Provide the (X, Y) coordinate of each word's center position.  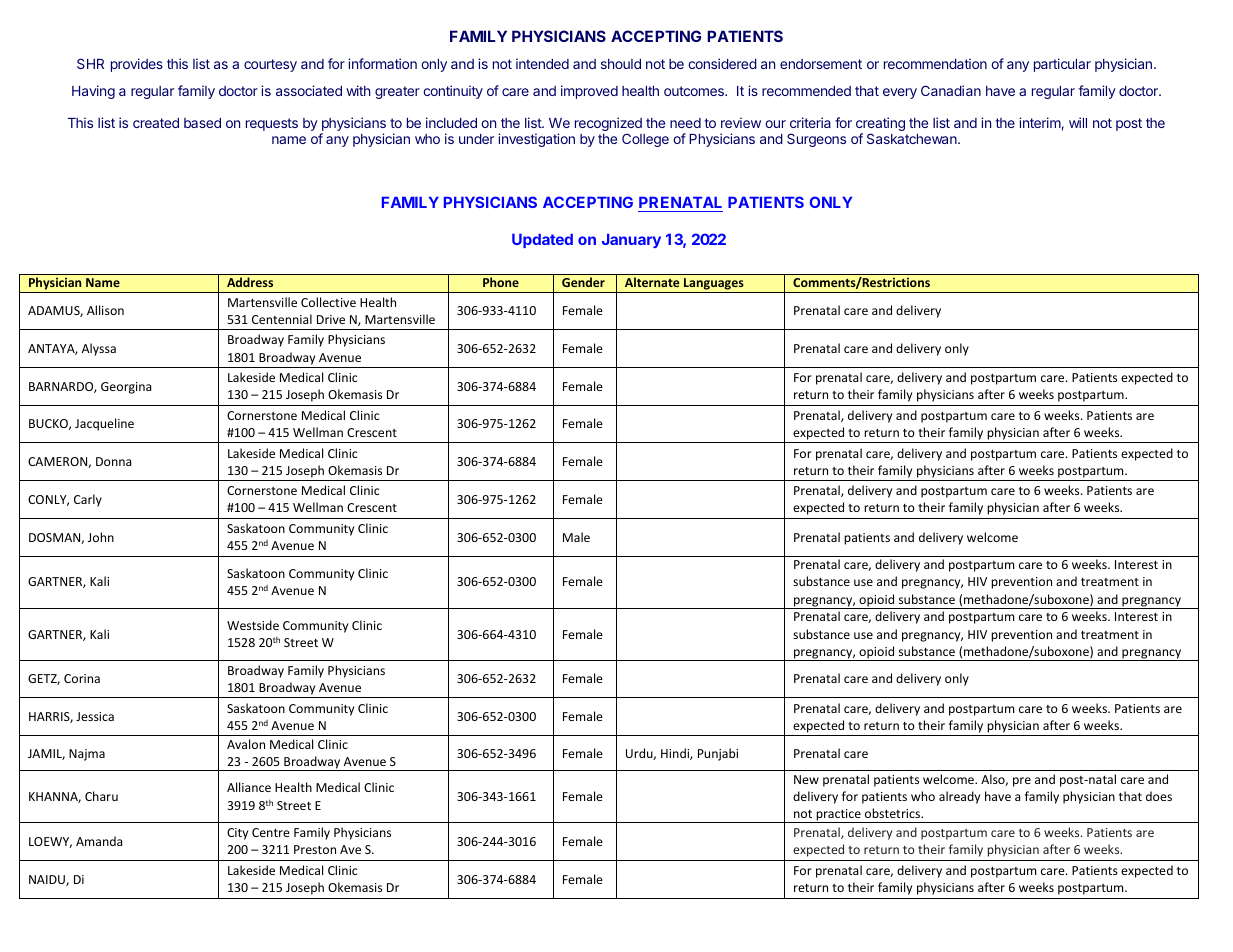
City (237, 834)
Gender (583, 282)
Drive (331, 319)
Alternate (652, 282)
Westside (253, 625)
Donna (113, 461)
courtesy (270, 65)
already (959, 797)
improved (589, 92)
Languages (714, 285)
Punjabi (718, 754)
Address (250, 282)
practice (838, 816)
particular (1062, 65)
